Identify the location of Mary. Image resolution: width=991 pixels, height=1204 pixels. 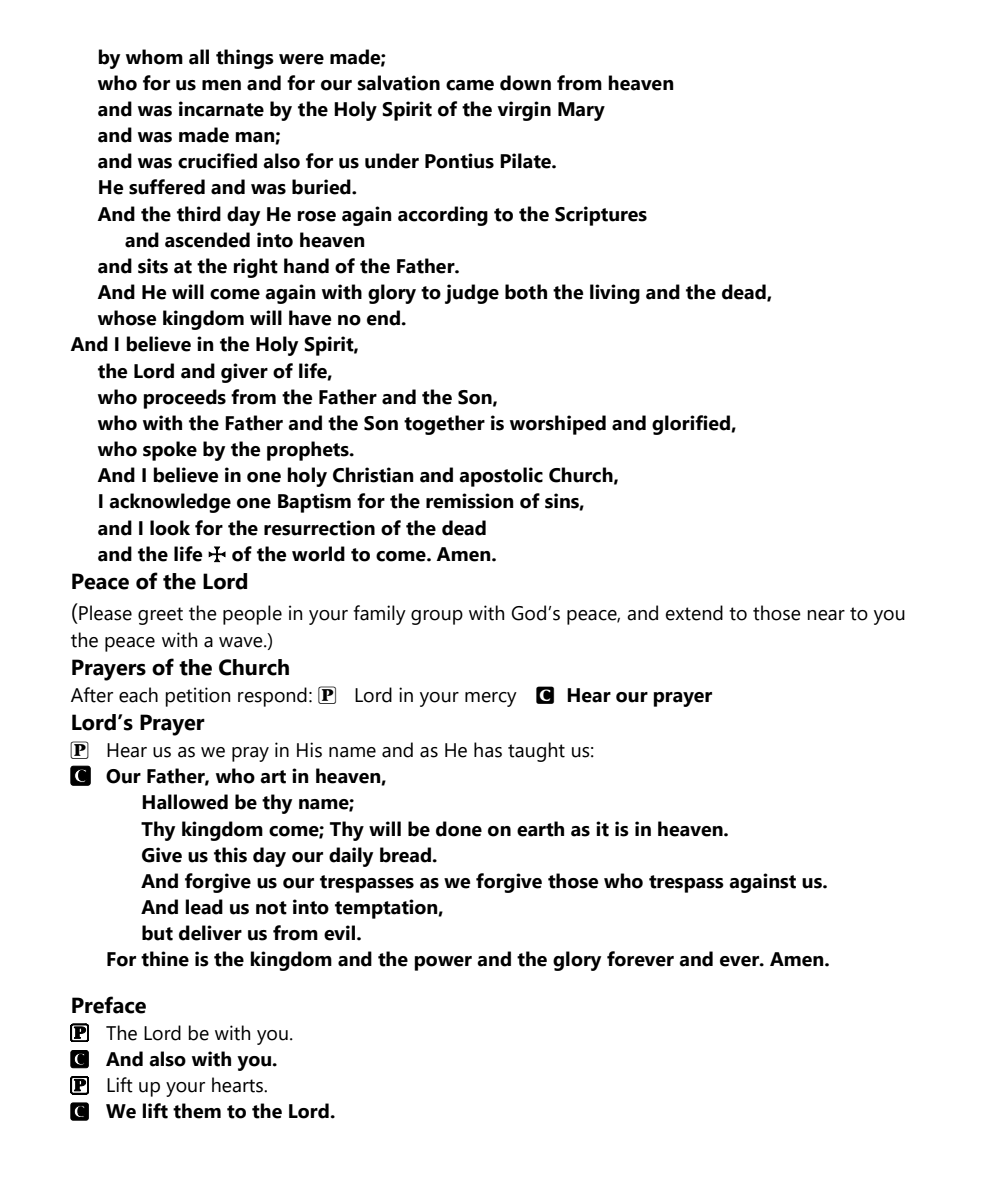
(581, 111).
